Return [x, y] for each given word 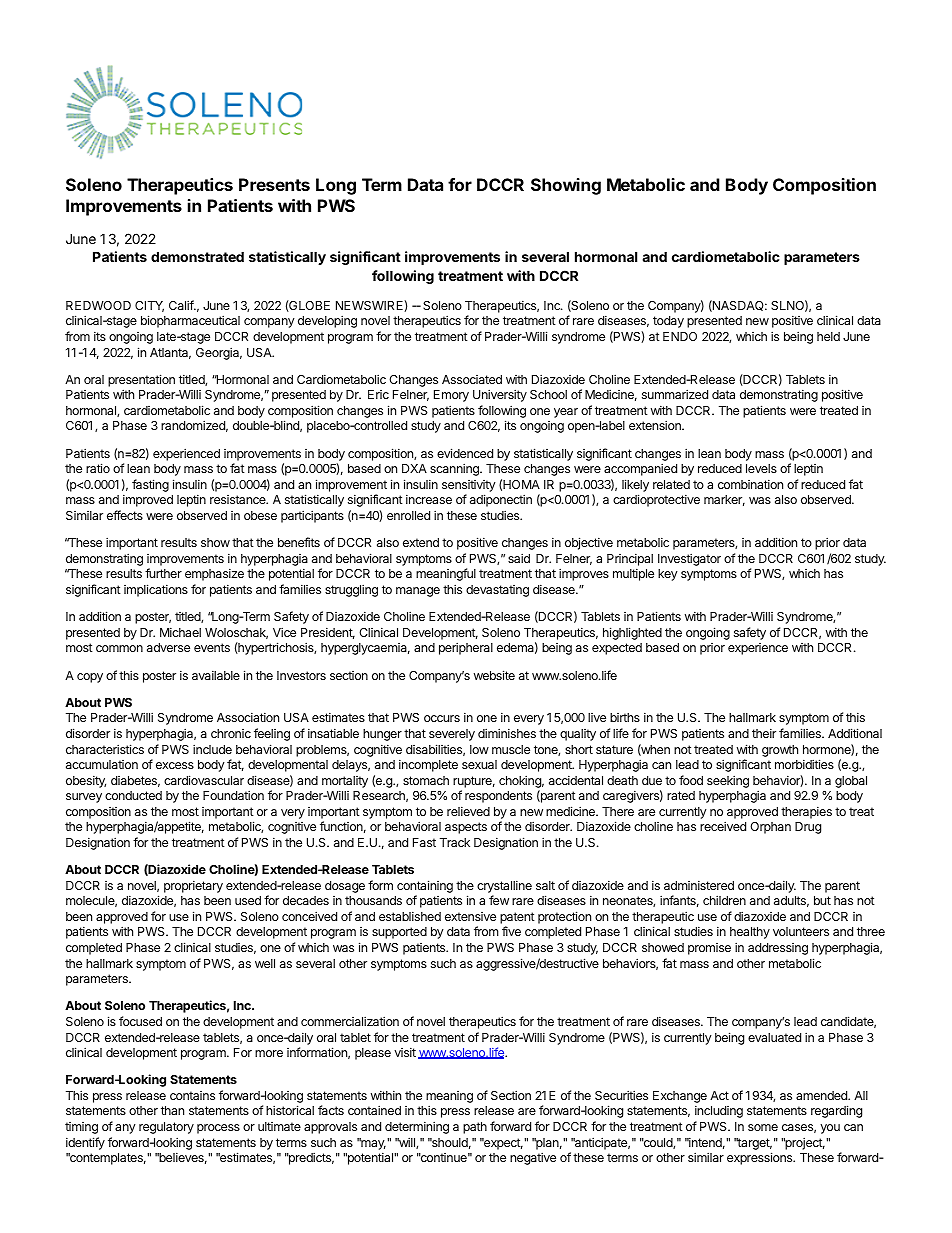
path [475, 1128]
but [822, 900]
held [828, 336]
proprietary [193, 886]
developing [327, 321]
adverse [168, 647]
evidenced [465, 453]
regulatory [166, 1128]
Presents [274, 184]
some [763, 1127]
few [499, 900]
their [764, 733]
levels [761, 468]
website [494, 675]
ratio [98, 468]
